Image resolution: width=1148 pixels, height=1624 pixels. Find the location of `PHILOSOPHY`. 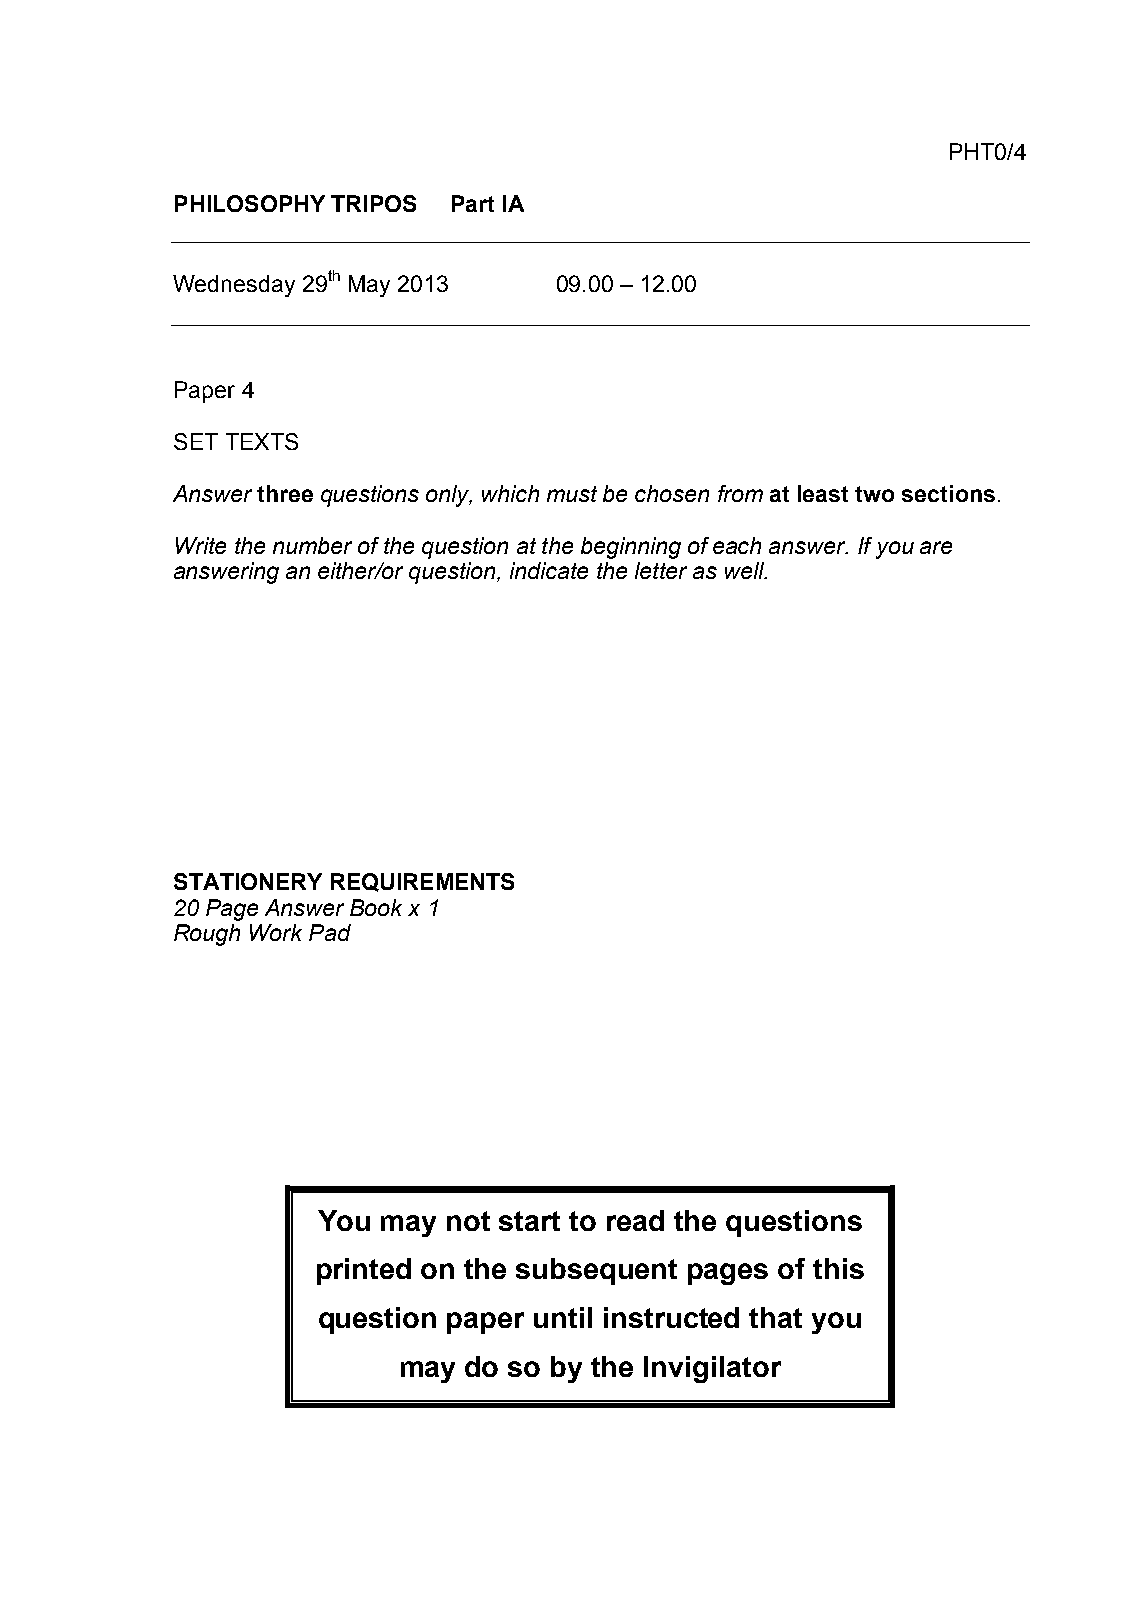

PHILOSOPHY is located at coordinates (250, 203).
